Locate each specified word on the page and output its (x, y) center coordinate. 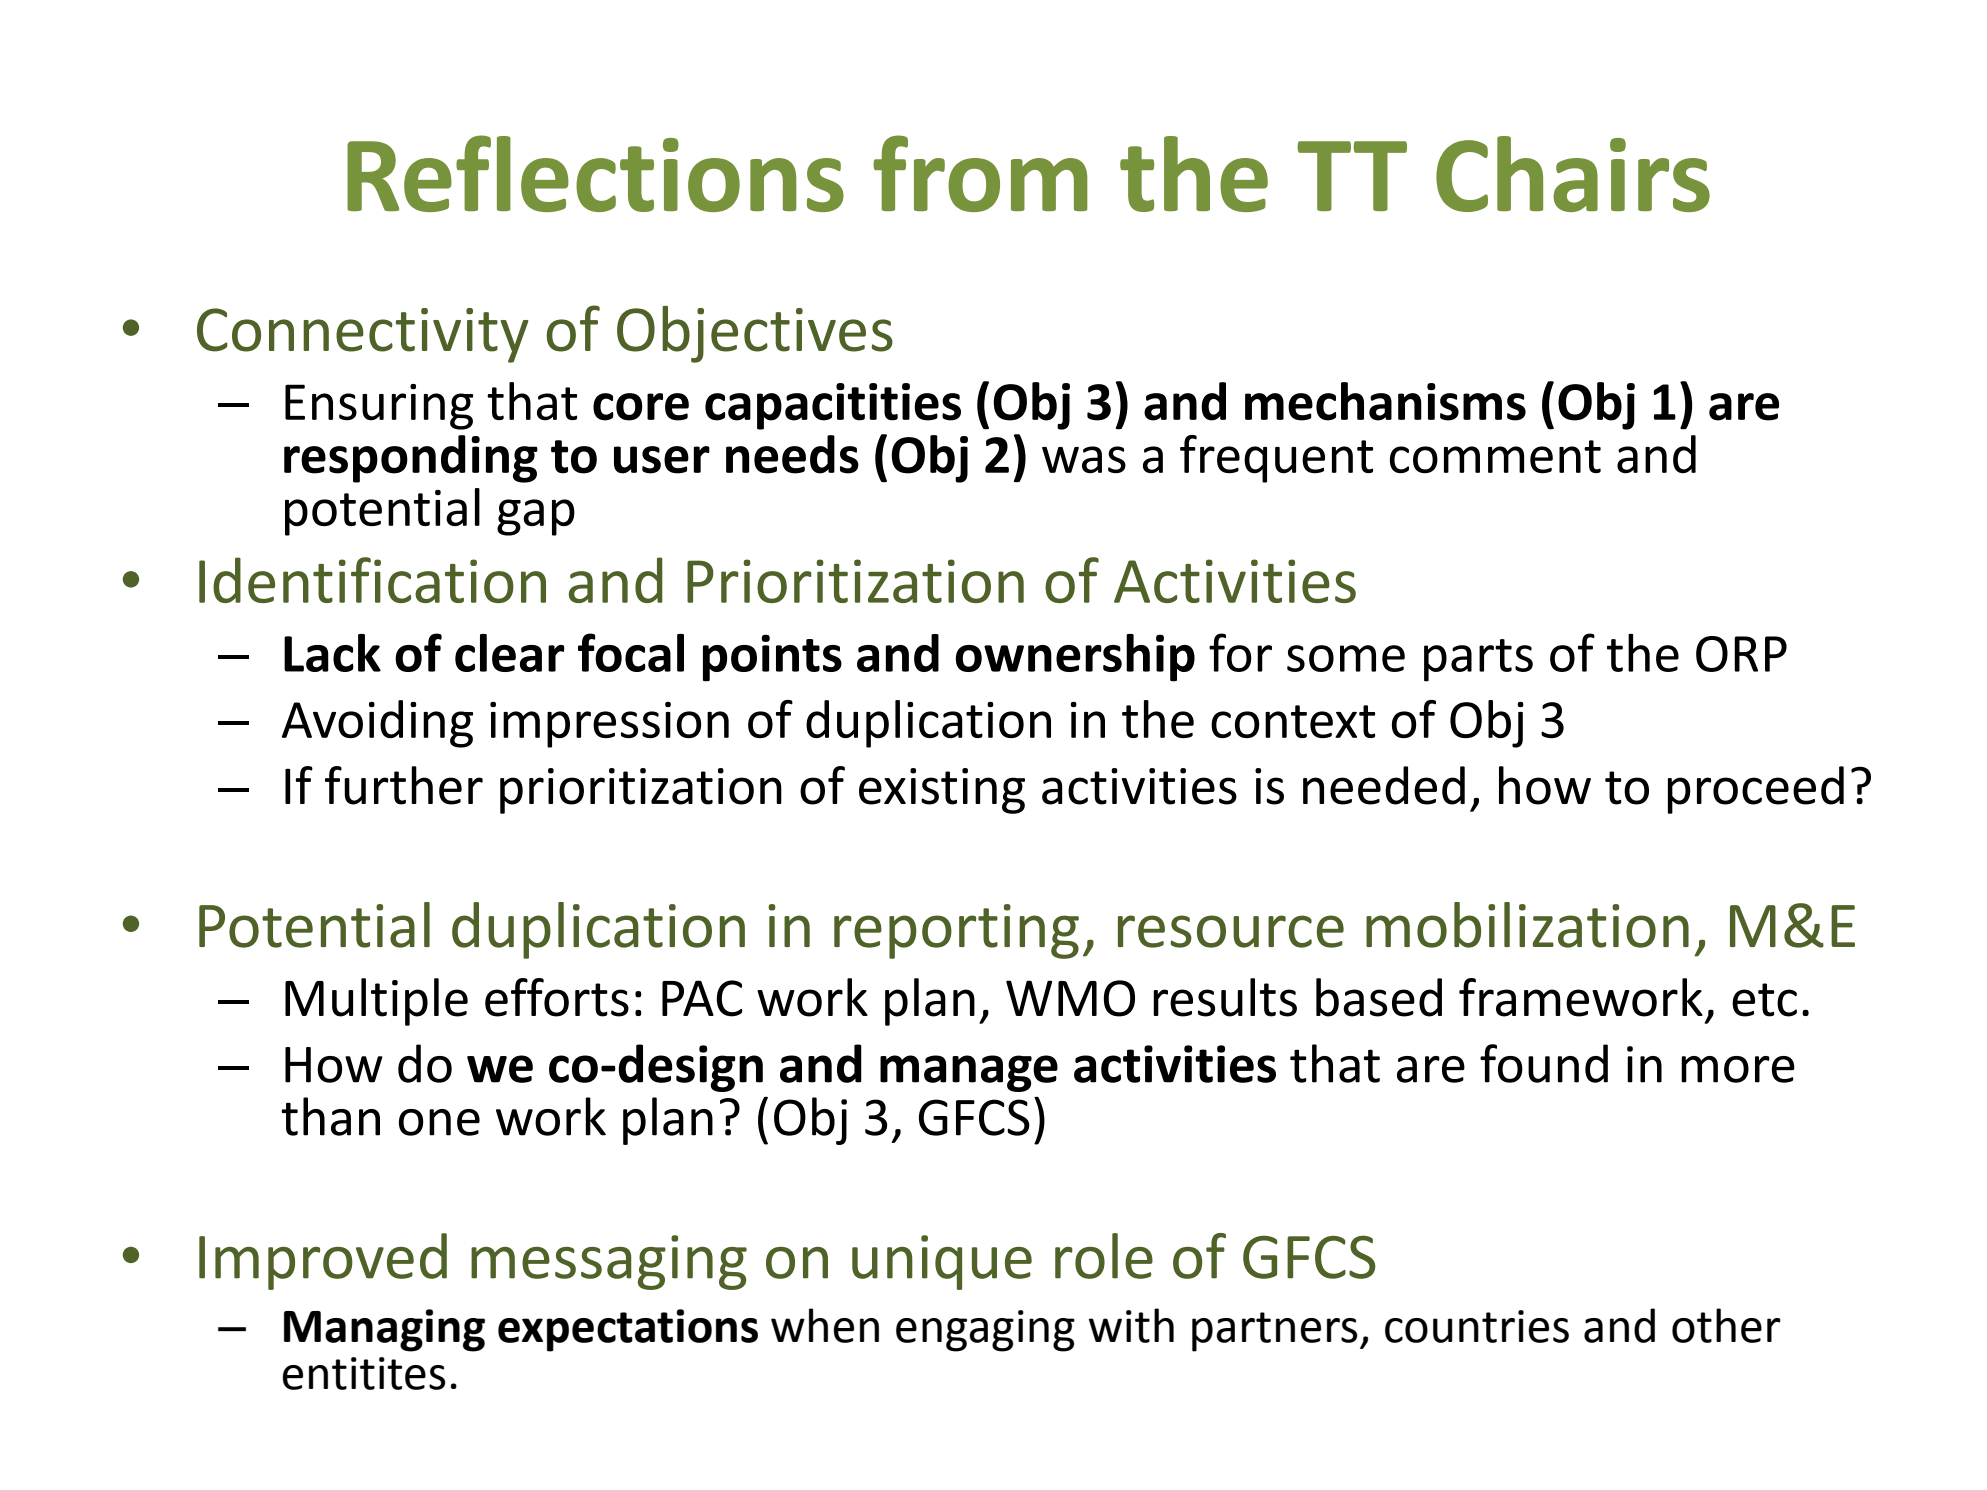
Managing (384, 1330)
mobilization (1527, 925)
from (980, 173)
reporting (956, 931)
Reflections (595, 173)
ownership (1075, 658)
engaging (985, 1331)
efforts (557, 997)
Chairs (1573, 174)
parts (1478, 660)
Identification (372, 580)
